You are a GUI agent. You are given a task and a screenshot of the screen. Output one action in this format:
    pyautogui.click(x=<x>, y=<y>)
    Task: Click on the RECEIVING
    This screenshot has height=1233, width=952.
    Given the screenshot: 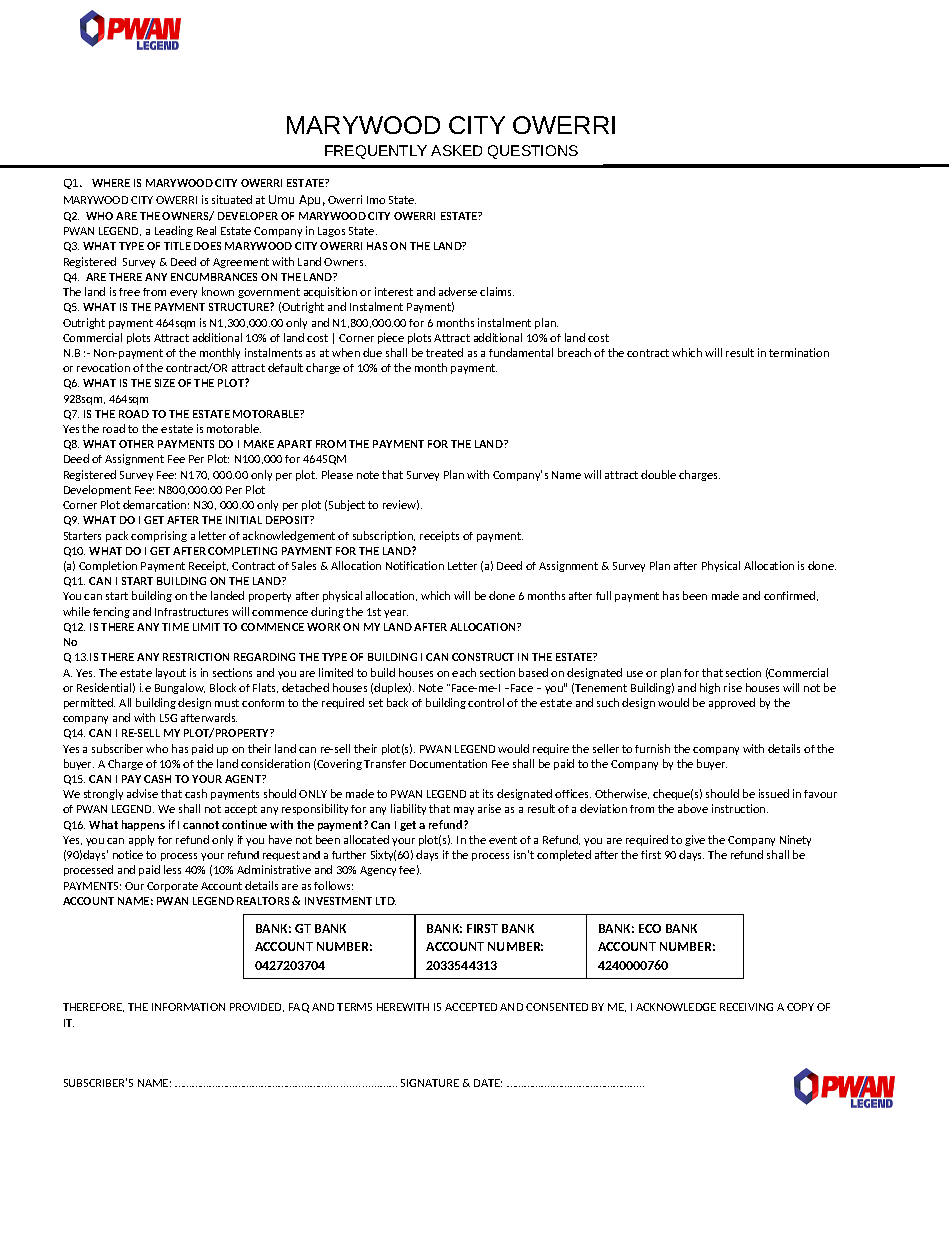 What is the action you would take?
    pyautogui.click(x=746, y=1007)
